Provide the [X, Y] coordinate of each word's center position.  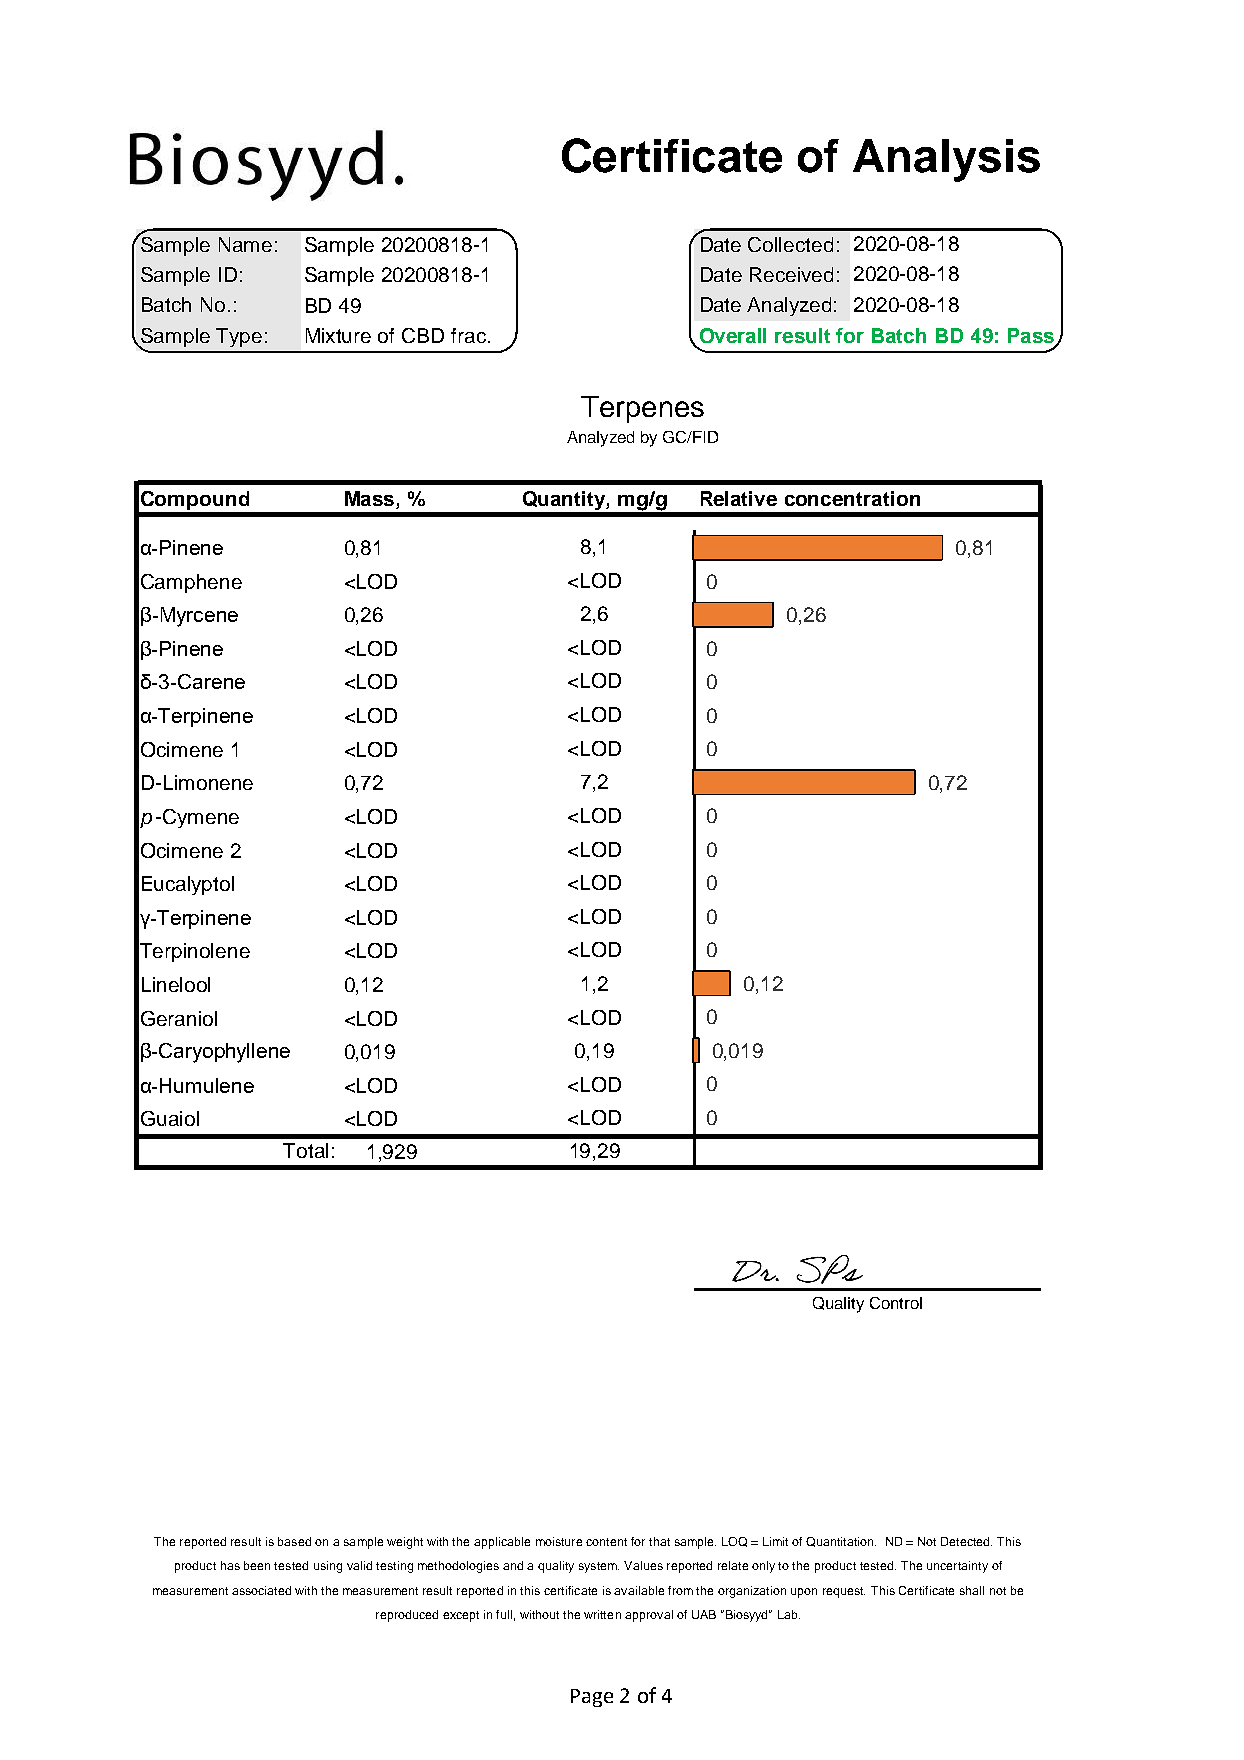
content [606, 1542]
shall [972, 1590]
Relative [739, 498]
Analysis [946, 160]
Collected [790, 244]
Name [245, 244]
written [602, 1614]
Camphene [191, 583]
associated [261, 1590]
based [294, 1541]
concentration [852, 498]
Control [896, 1303]
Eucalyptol [188, 885]
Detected [966, 1541]
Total [305, 1150]
